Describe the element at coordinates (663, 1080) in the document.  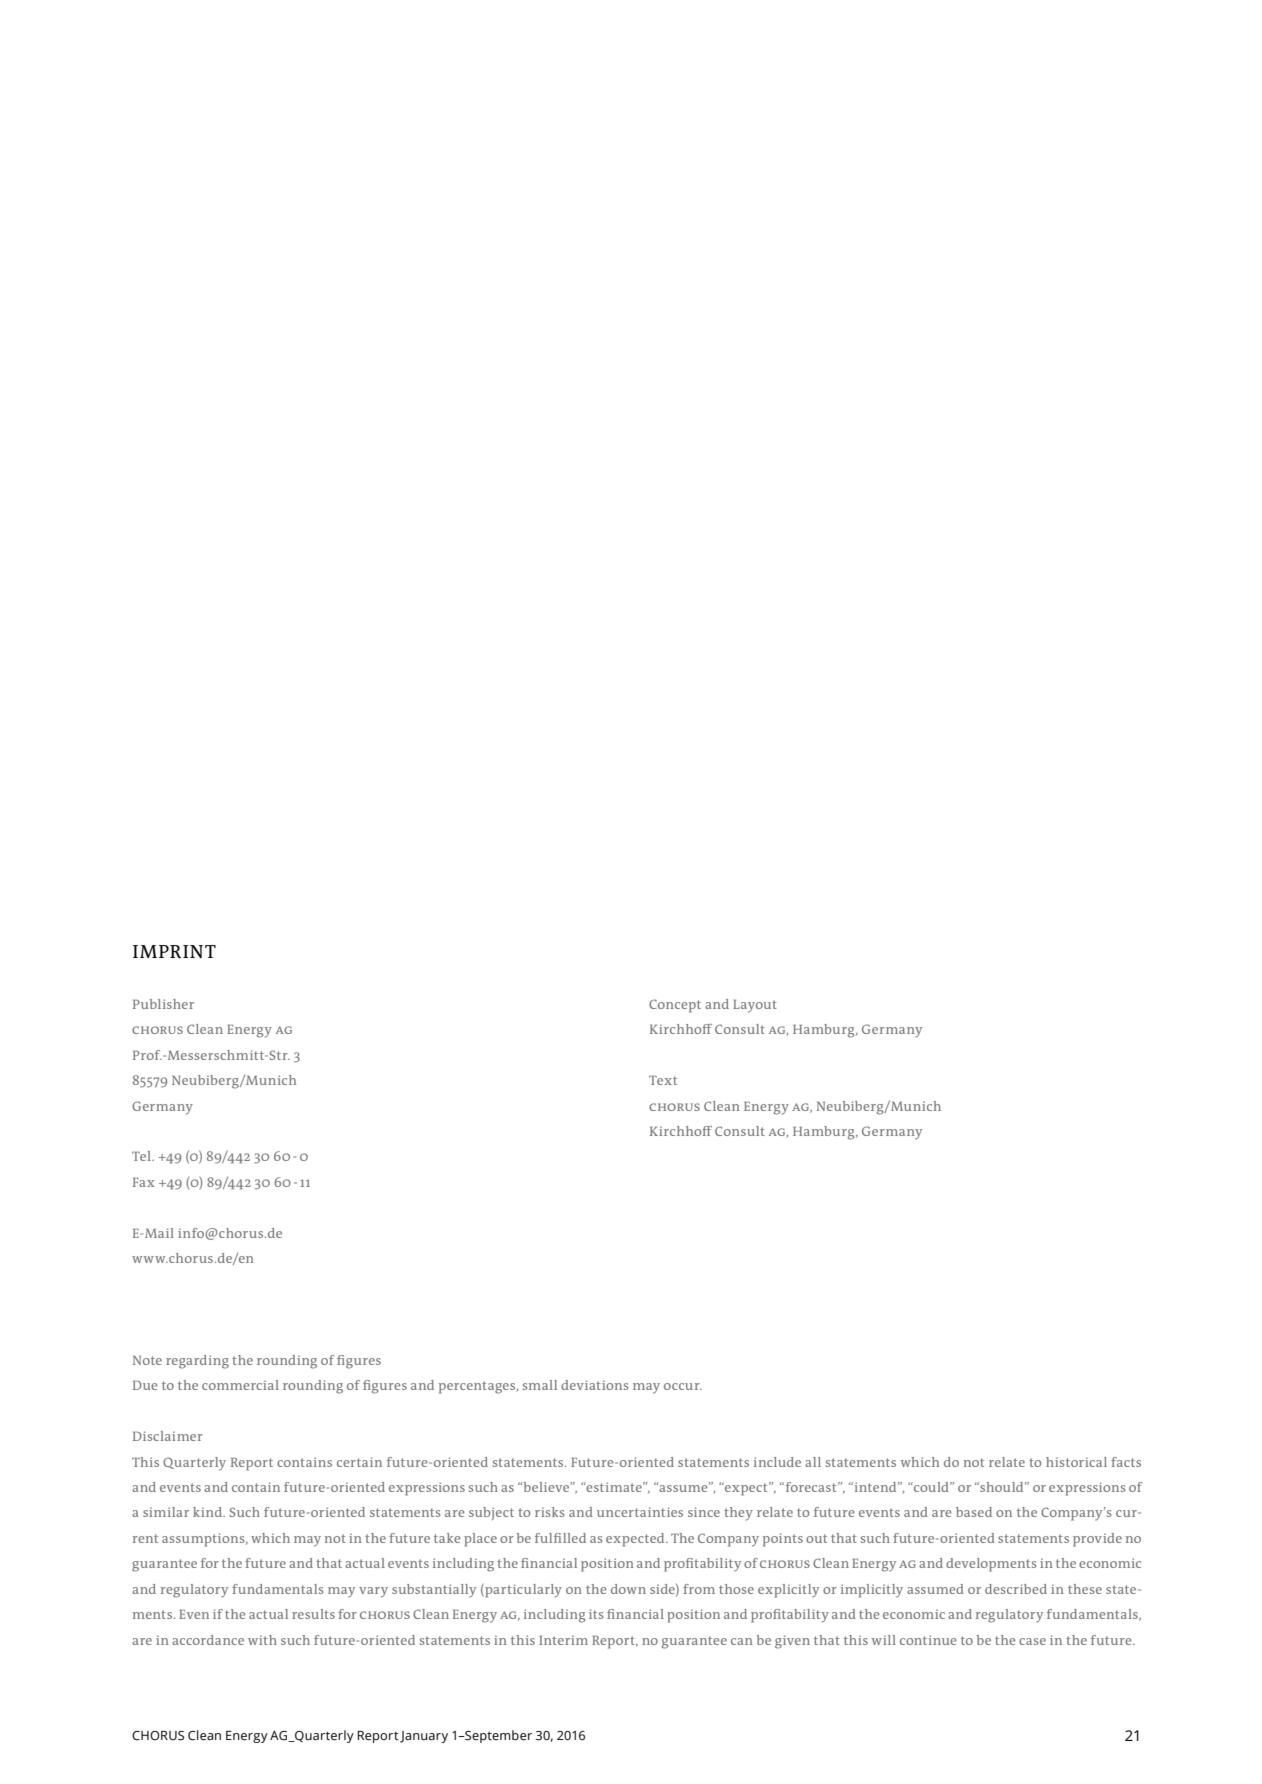
I see `Text` at that location.
